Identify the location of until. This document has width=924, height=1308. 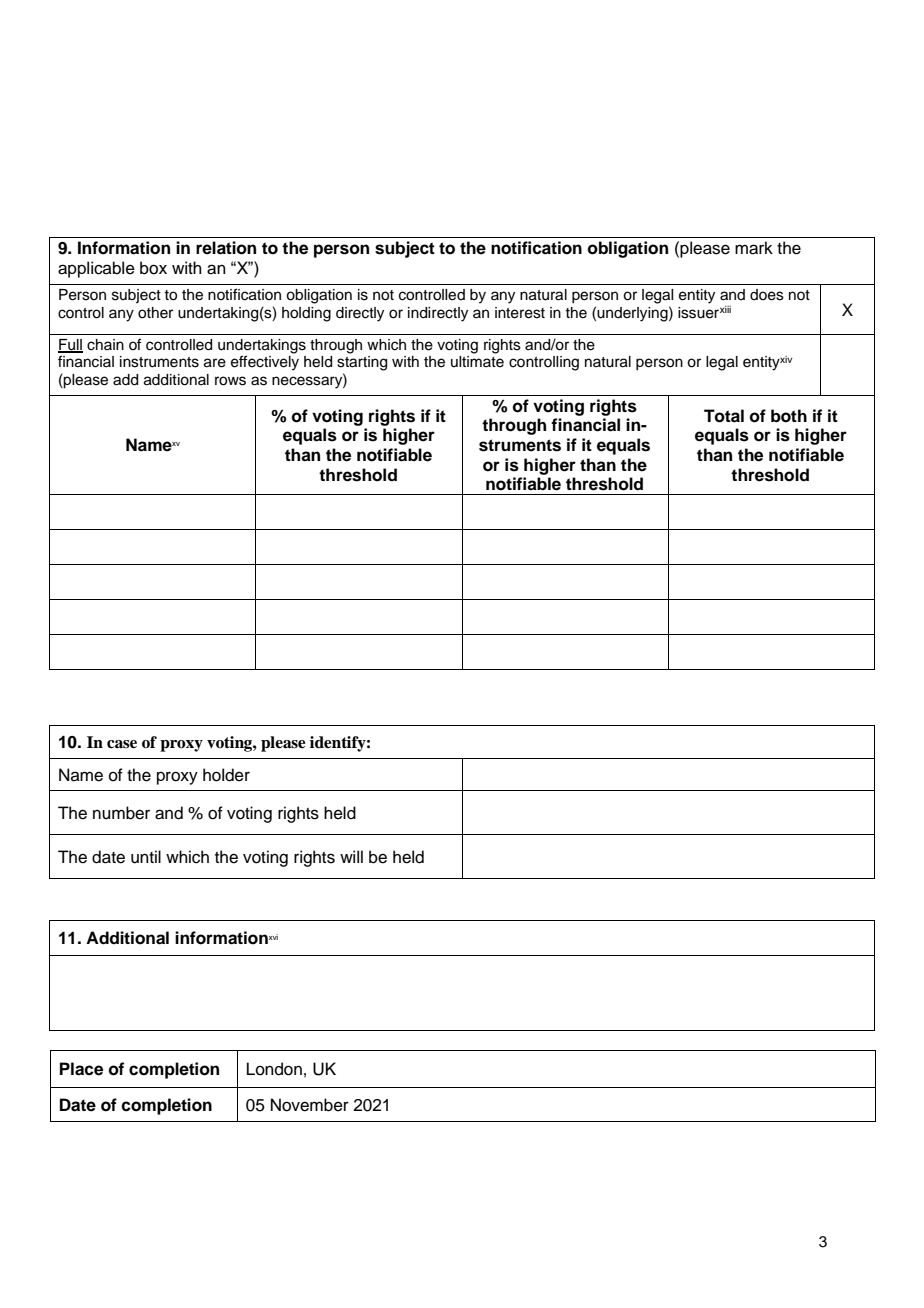
(146, 857).
